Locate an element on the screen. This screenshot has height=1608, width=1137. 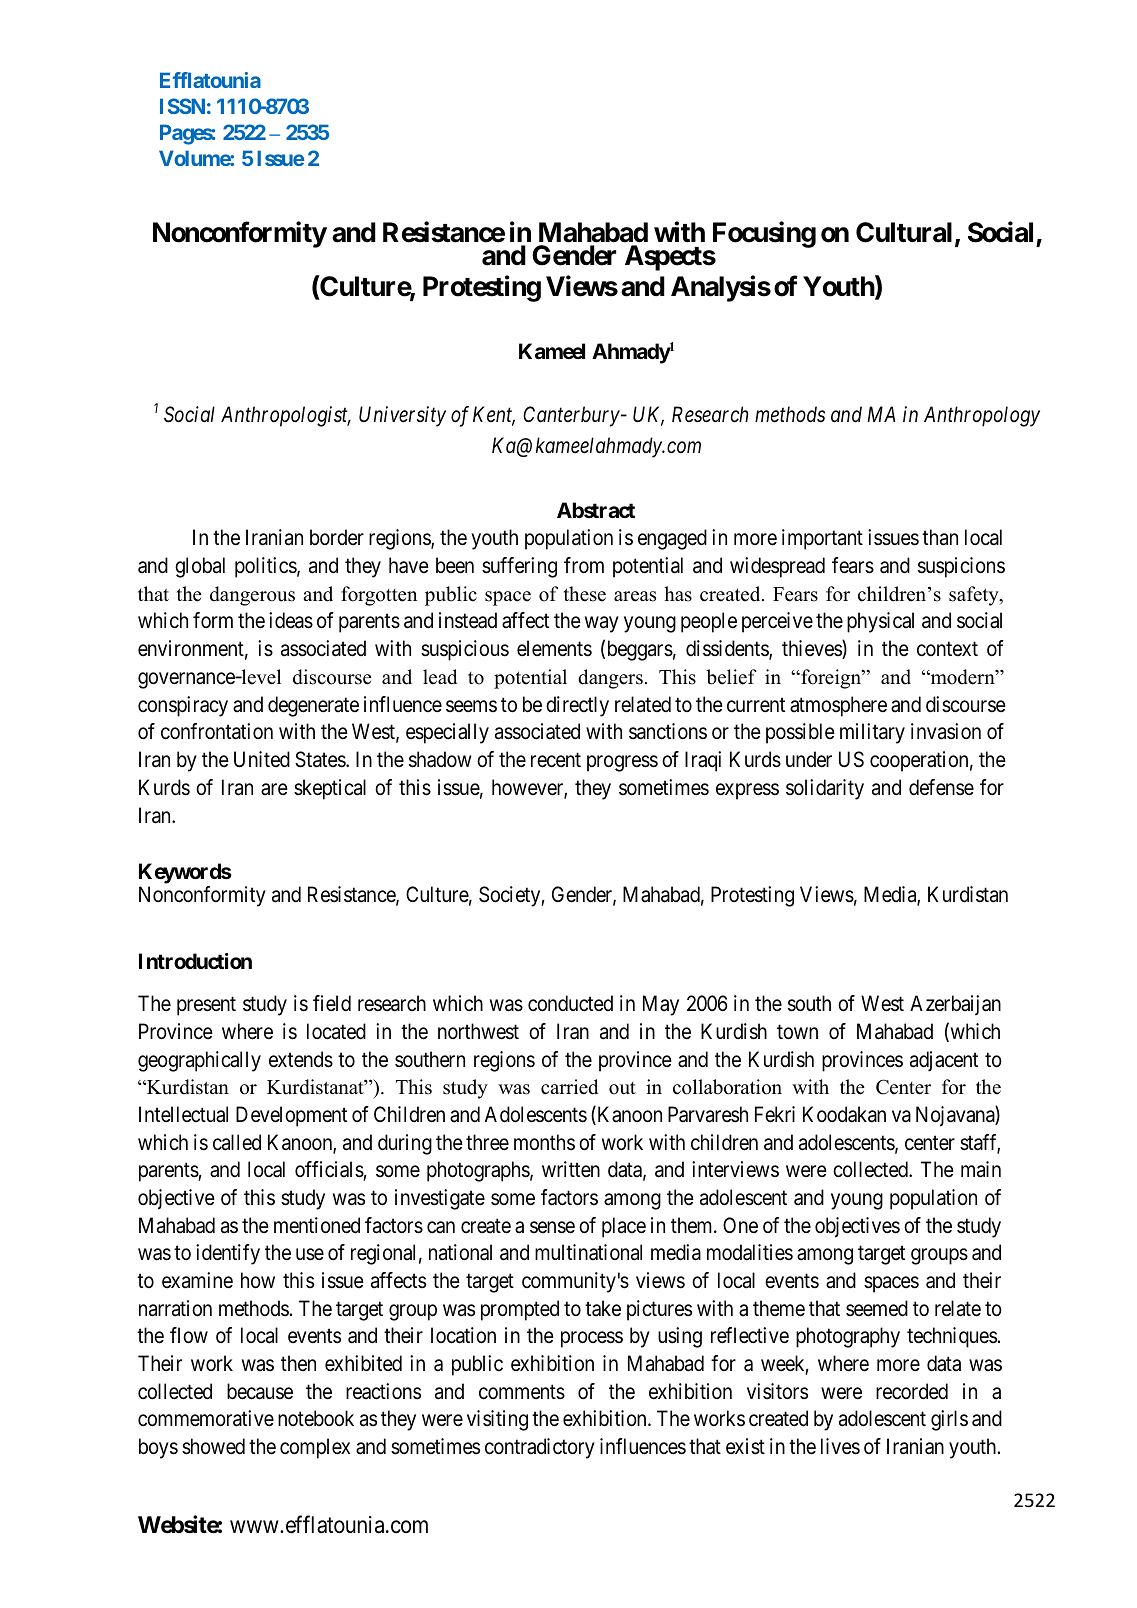
because is located at coordinates (260, 1391).
